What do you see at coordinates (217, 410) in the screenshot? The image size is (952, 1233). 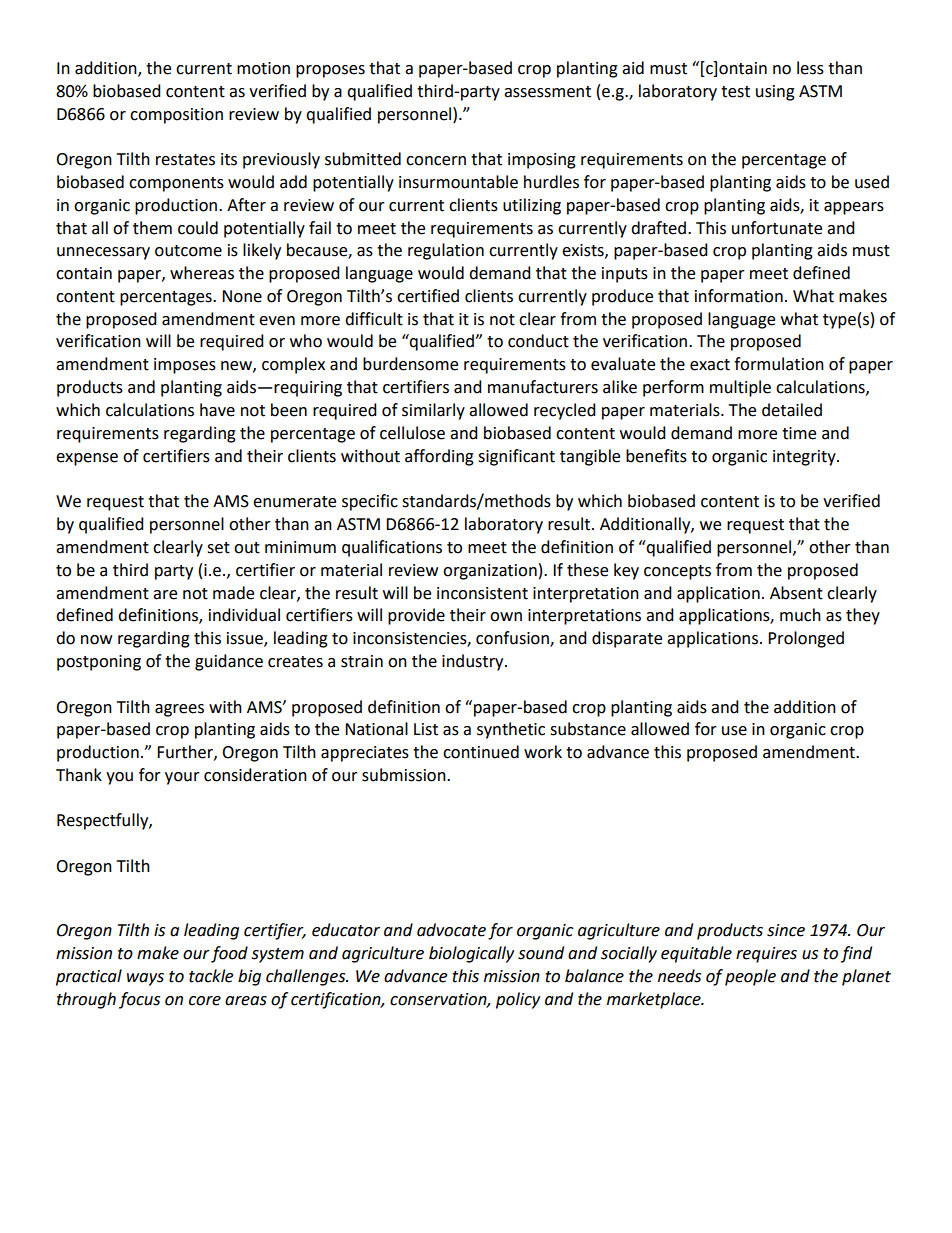 I see `have` at bounding box center [217, 410].
